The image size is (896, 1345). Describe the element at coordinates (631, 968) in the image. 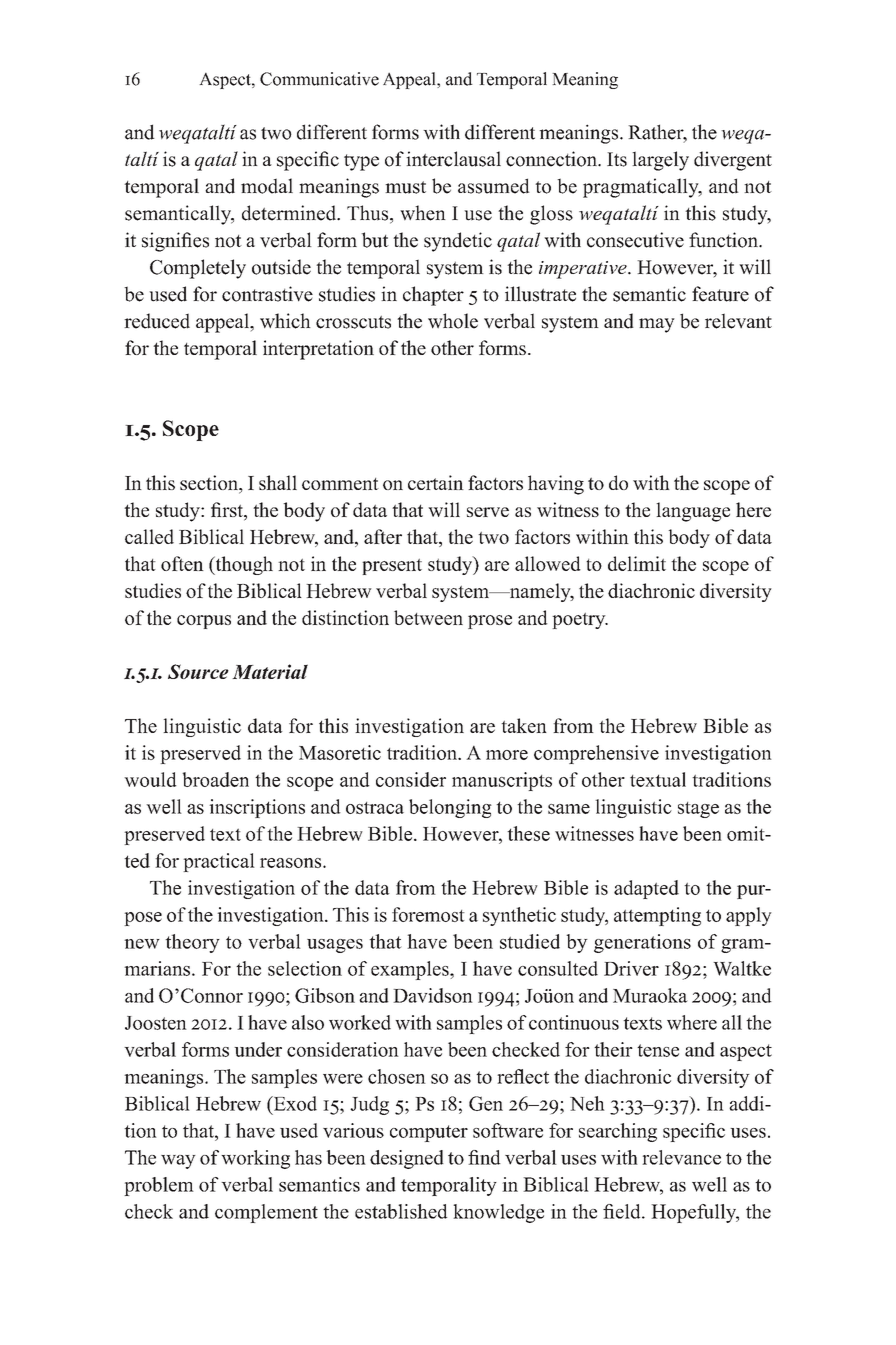

I see `Driver` at that location.
